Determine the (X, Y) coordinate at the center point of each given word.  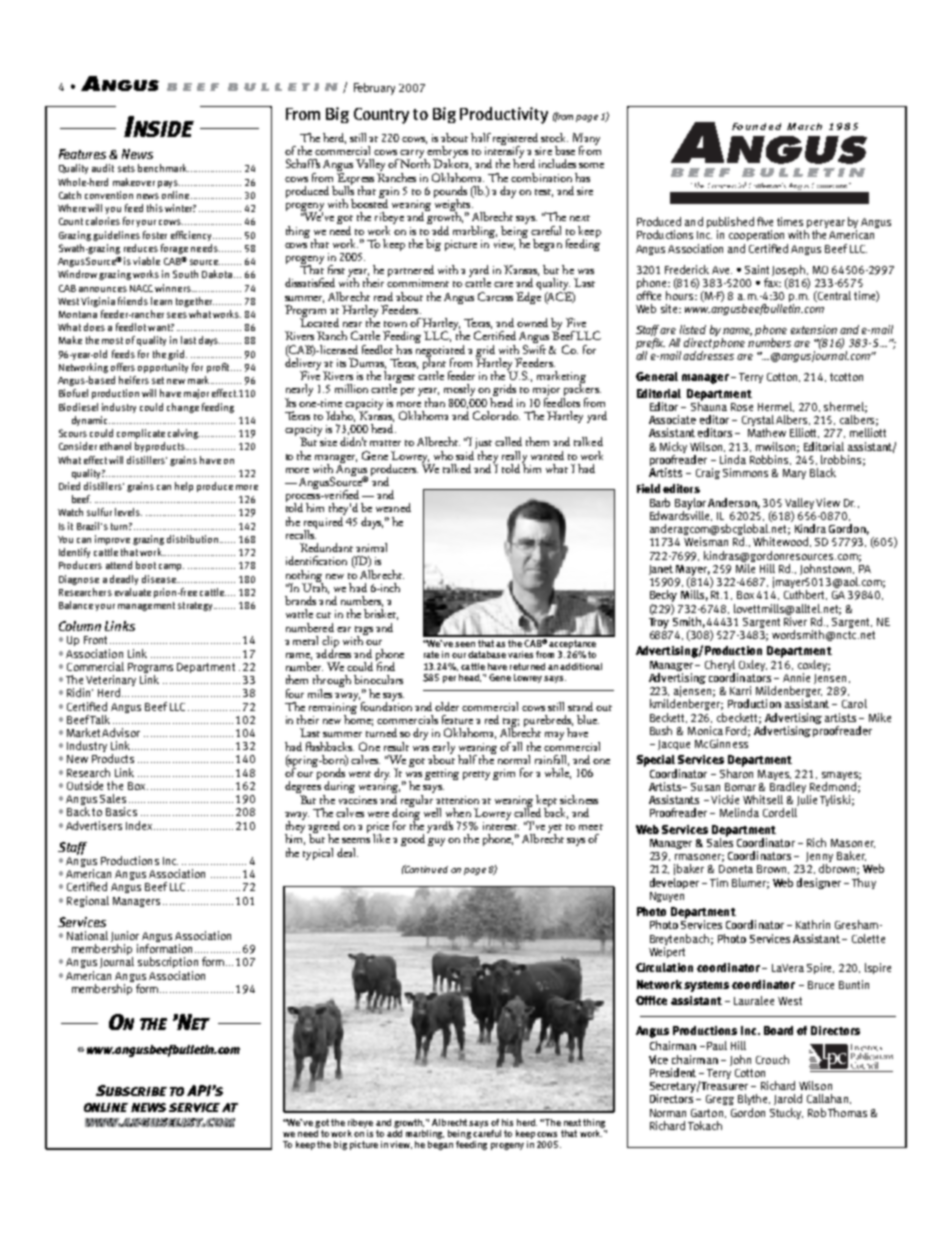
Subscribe (131, 1090)
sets (126, 168)
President (673, 1072)
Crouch (772, 1059)
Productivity (504, 115)
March (804, 126)
